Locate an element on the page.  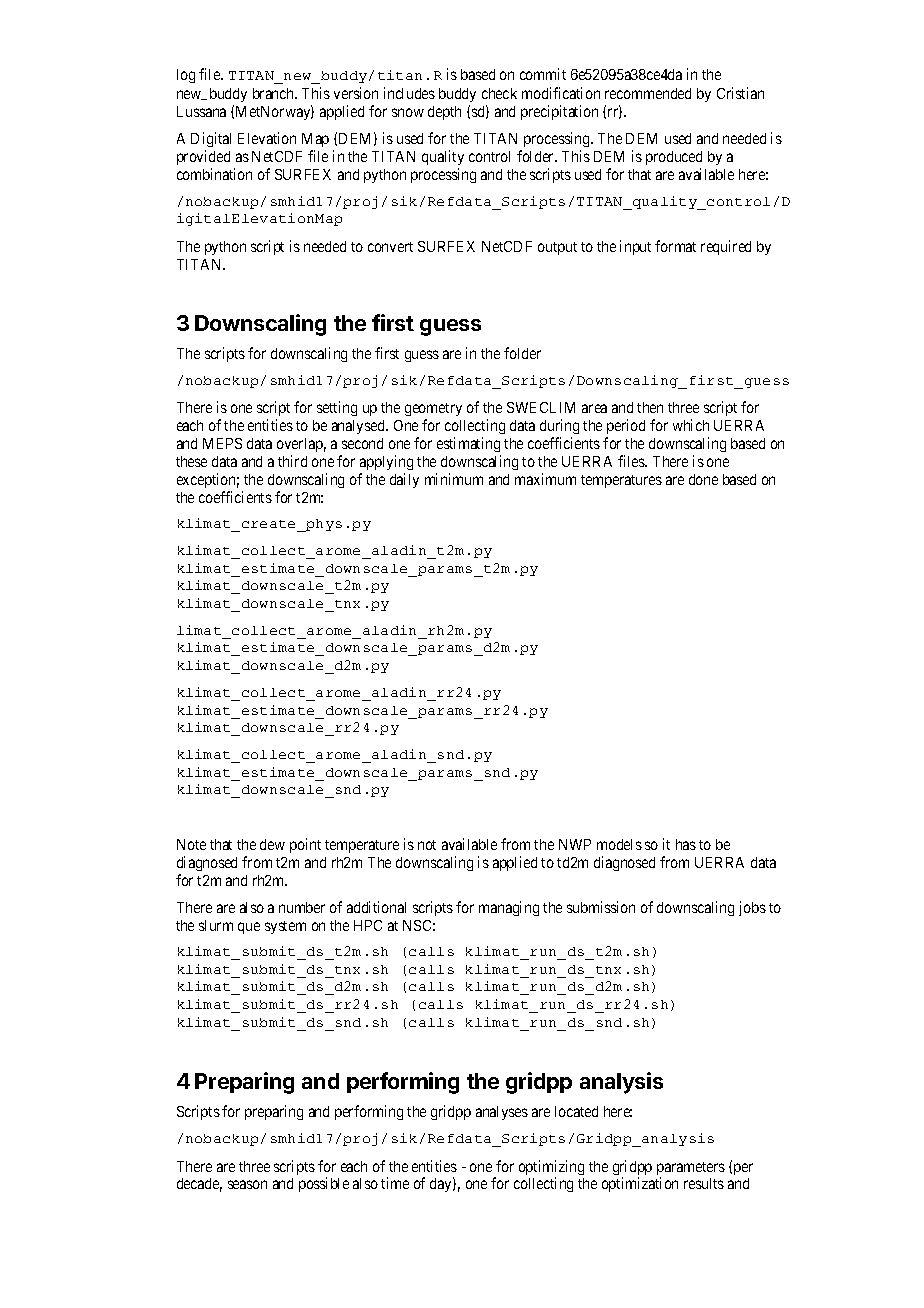
depth is located at coordinates (444, 113).
